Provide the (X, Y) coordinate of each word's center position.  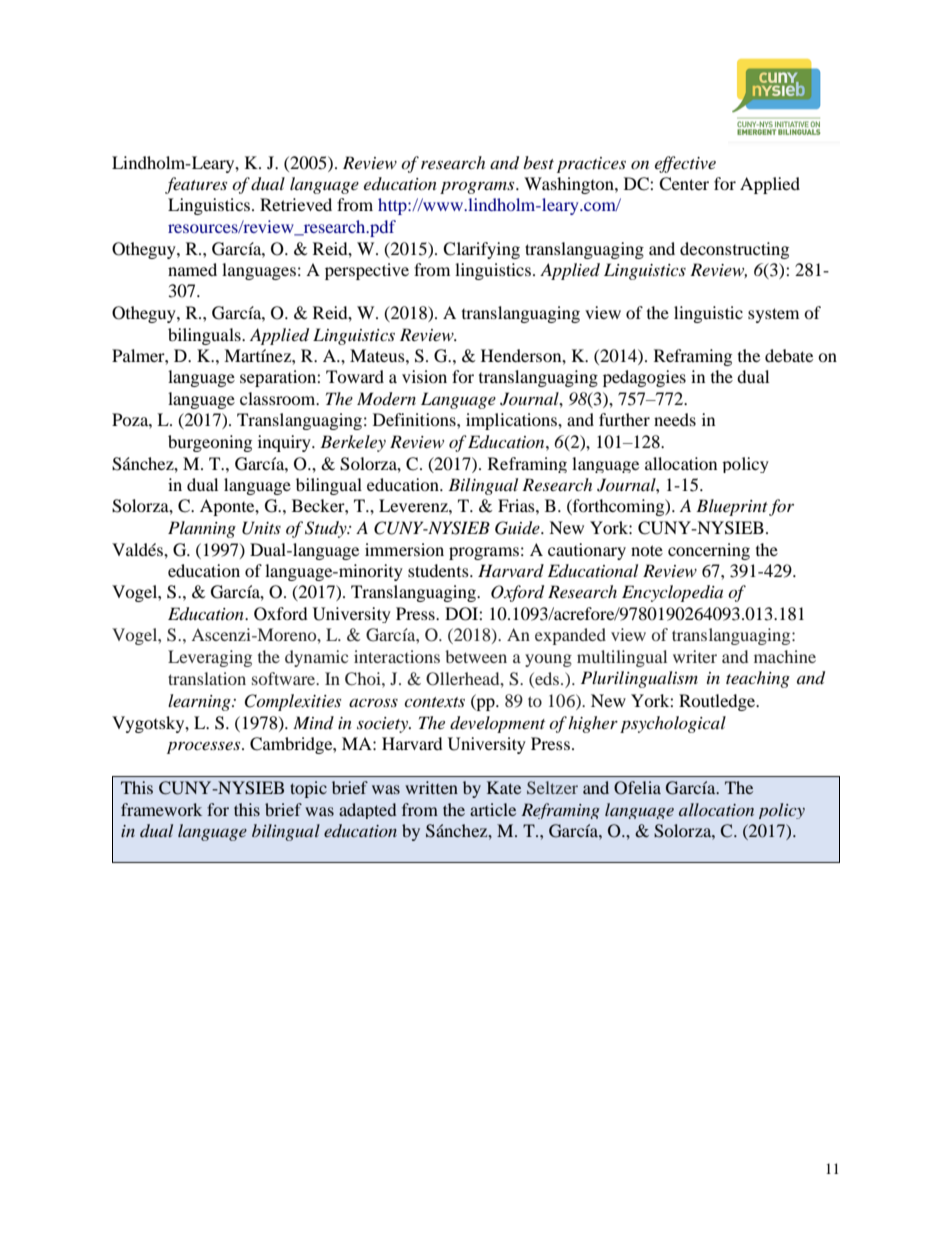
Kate (504, 787)
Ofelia (637, 788)
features (196, 185)
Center (684, 184)
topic (308, 789)
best (538, 162)
